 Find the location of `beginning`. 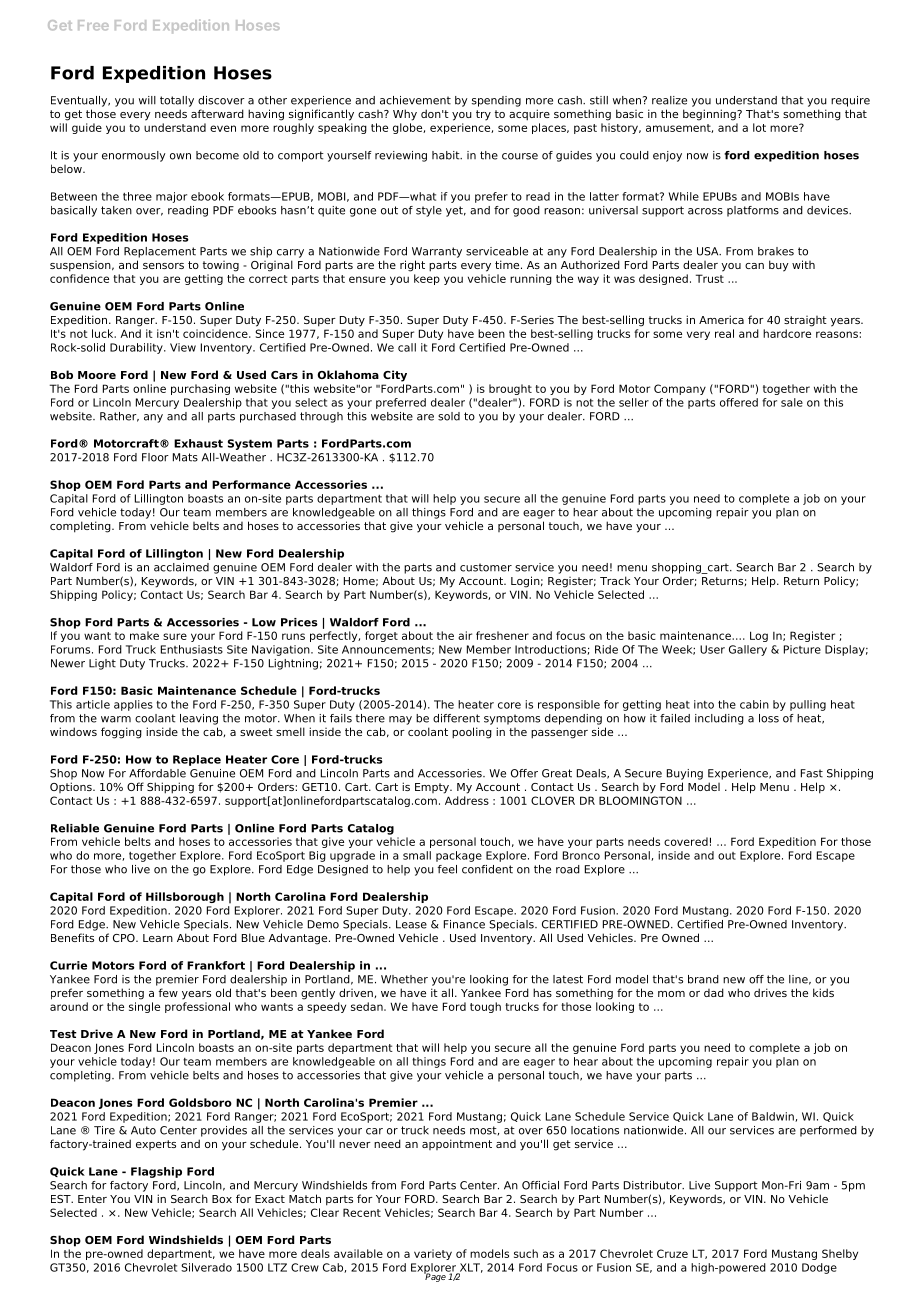

beginning is located at coordinates (710, 115).
